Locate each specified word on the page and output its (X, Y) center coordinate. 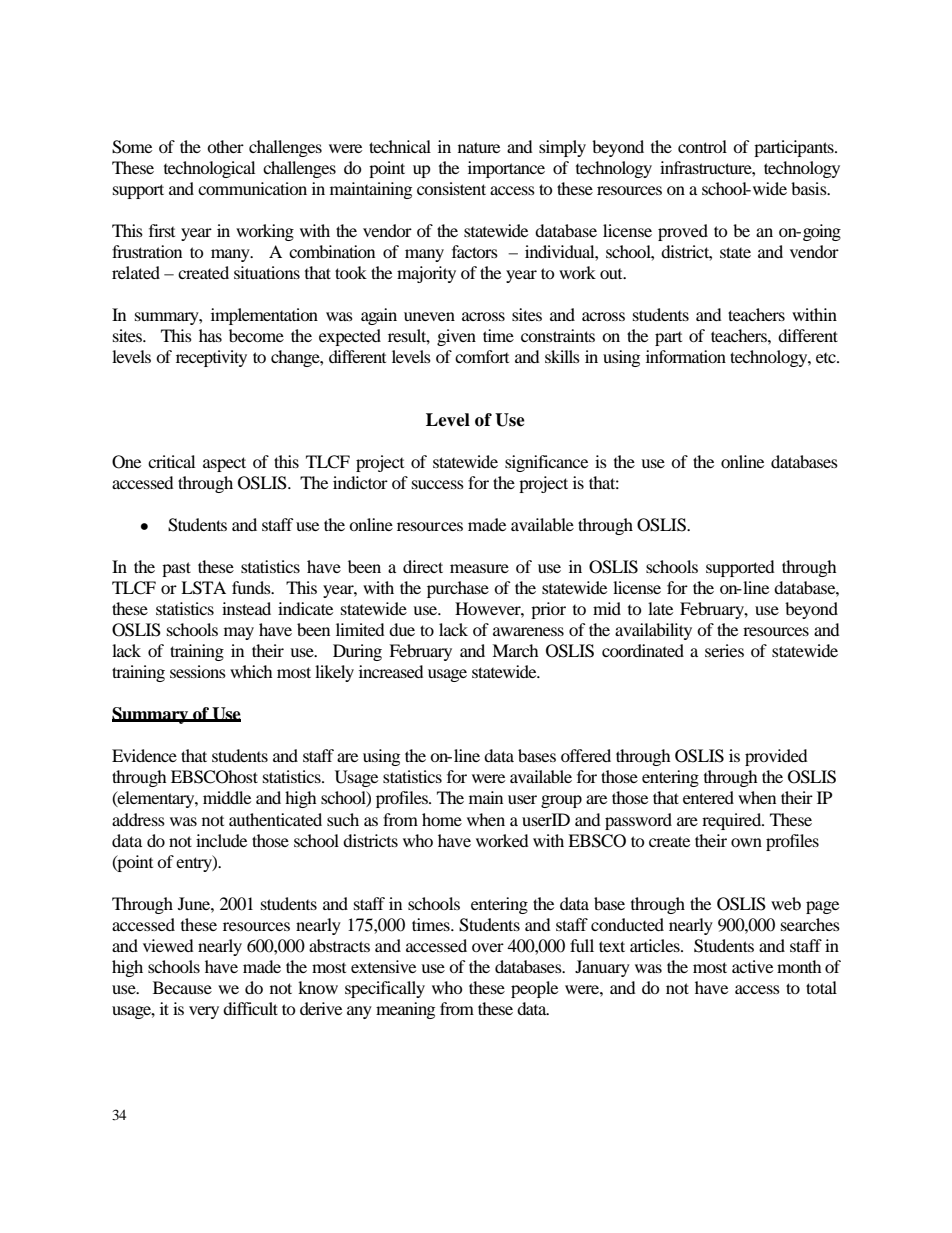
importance (506, 169)
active (752, 966)
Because (182, 987)
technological (209, 169)
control (702, 146)
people (534, 989)
